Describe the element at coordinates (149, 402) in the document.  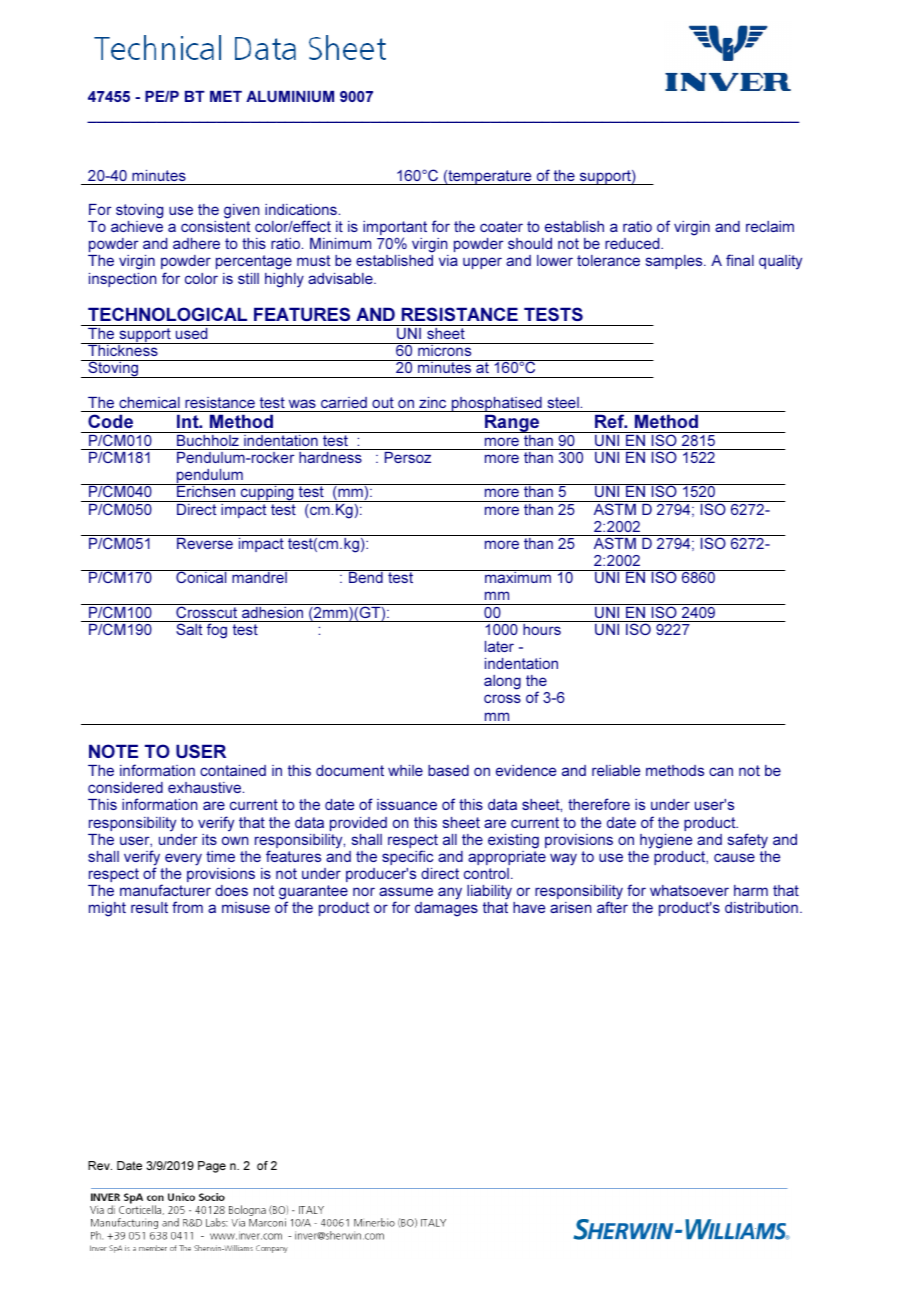
I see `chemical` at that location.
